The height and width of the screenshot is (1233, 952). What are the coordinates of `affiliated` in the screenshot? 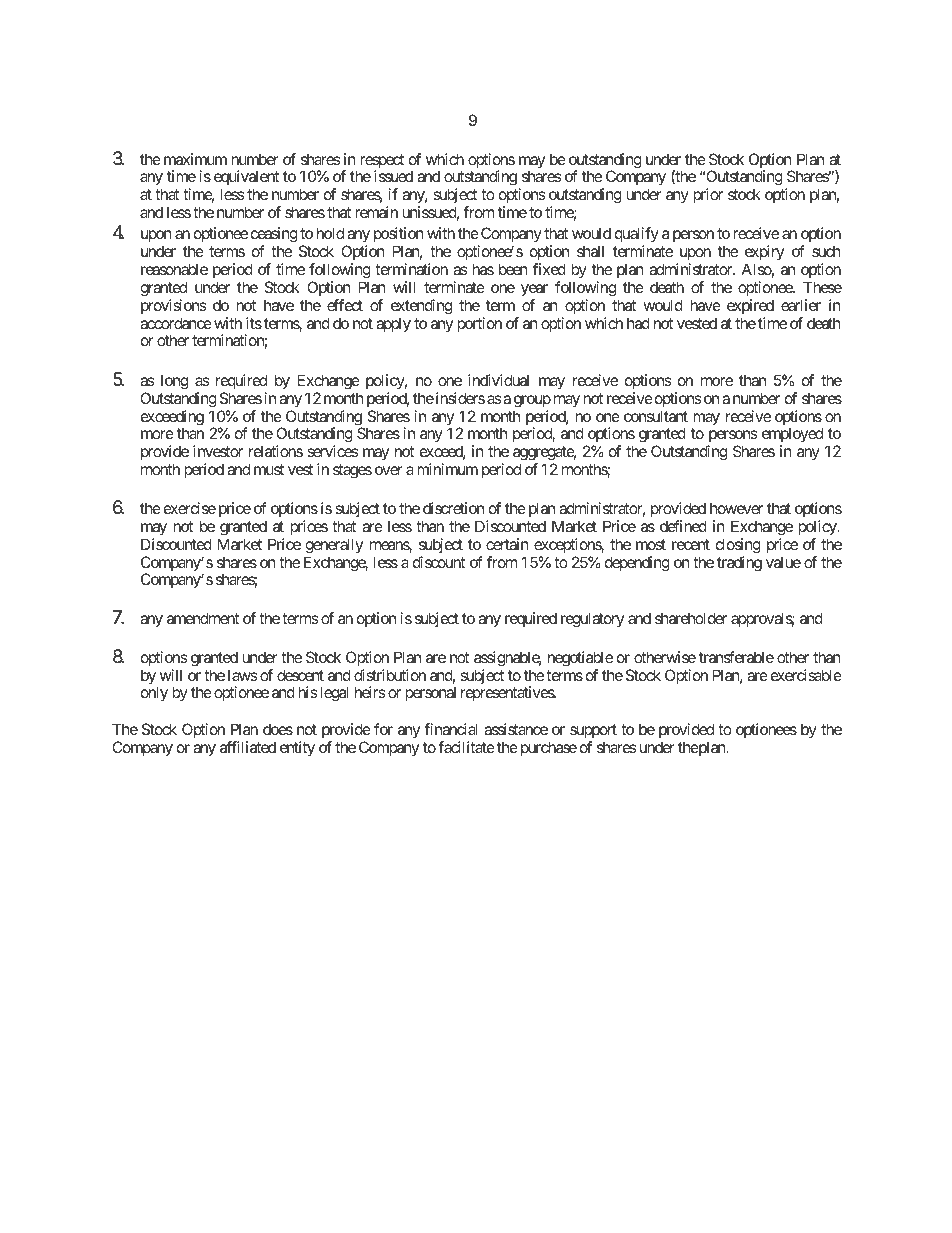 It's located at (248, 747).
